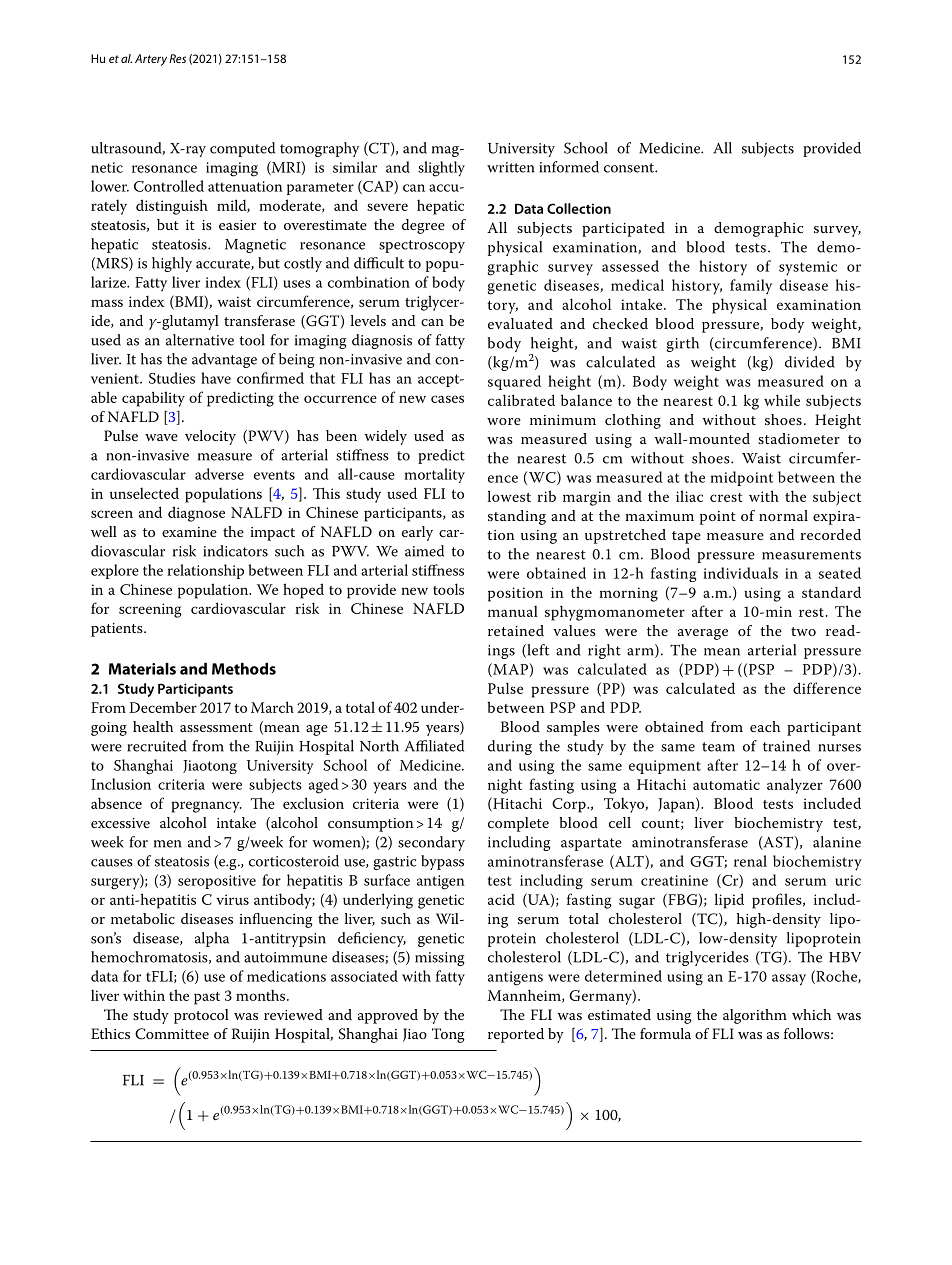 The image size is (952, 1265). What do you see at coordinates (755, 1016) in the document?
I see `algorithm` at bounding box center [755, 1016].
